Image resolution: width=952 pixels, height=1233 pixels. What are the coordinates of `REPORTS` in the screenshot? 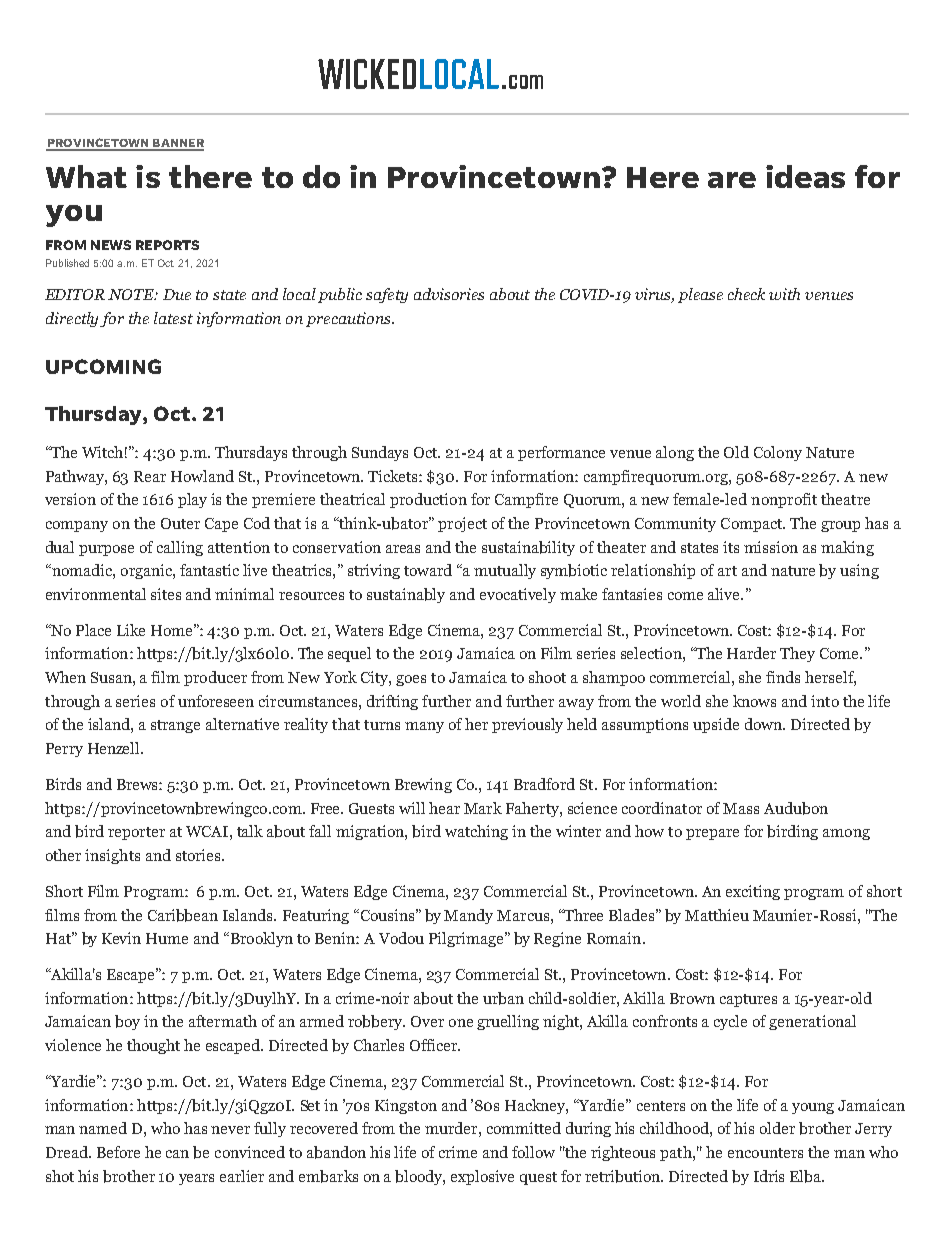 It's located at (167, 245).
